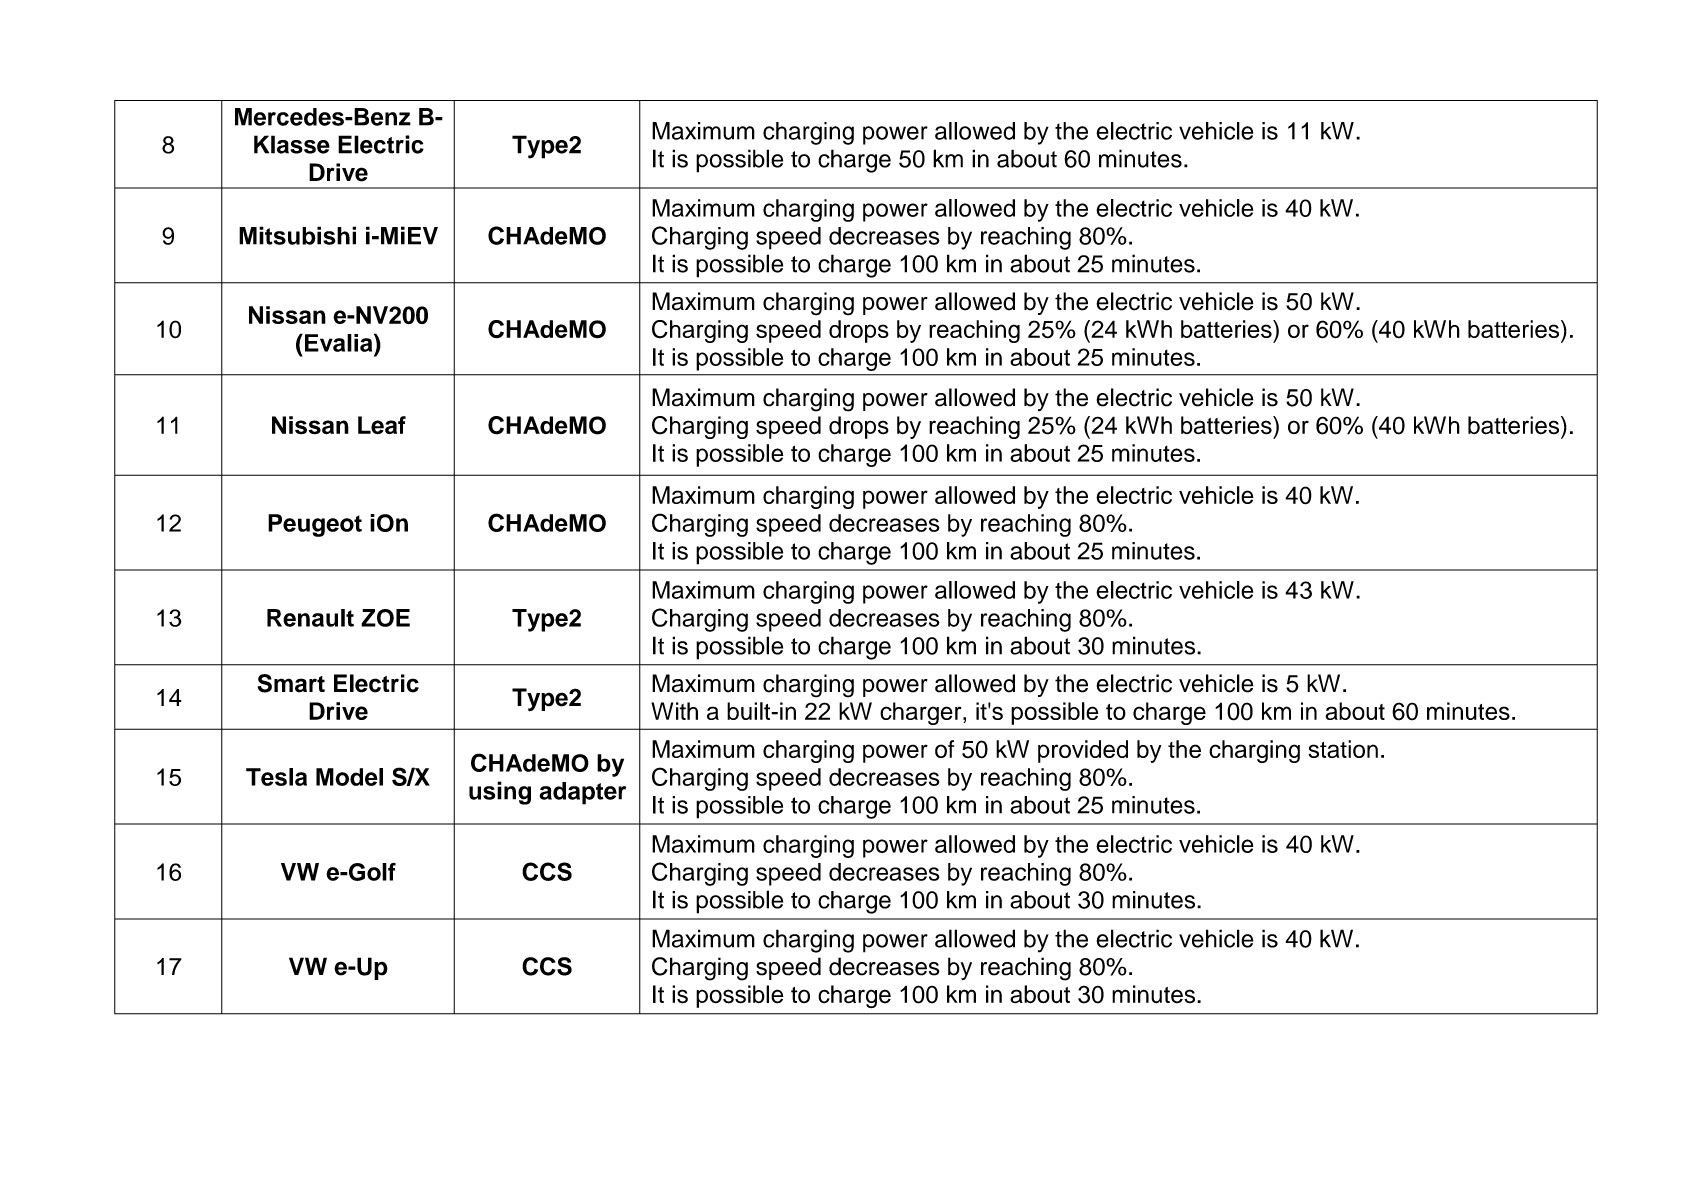 Image resolution: width=1697 pixels, height=1200 pixels. What do you see at coordinates (674, 711) in the page?
I see `With` at bounding box center [674, 711].
